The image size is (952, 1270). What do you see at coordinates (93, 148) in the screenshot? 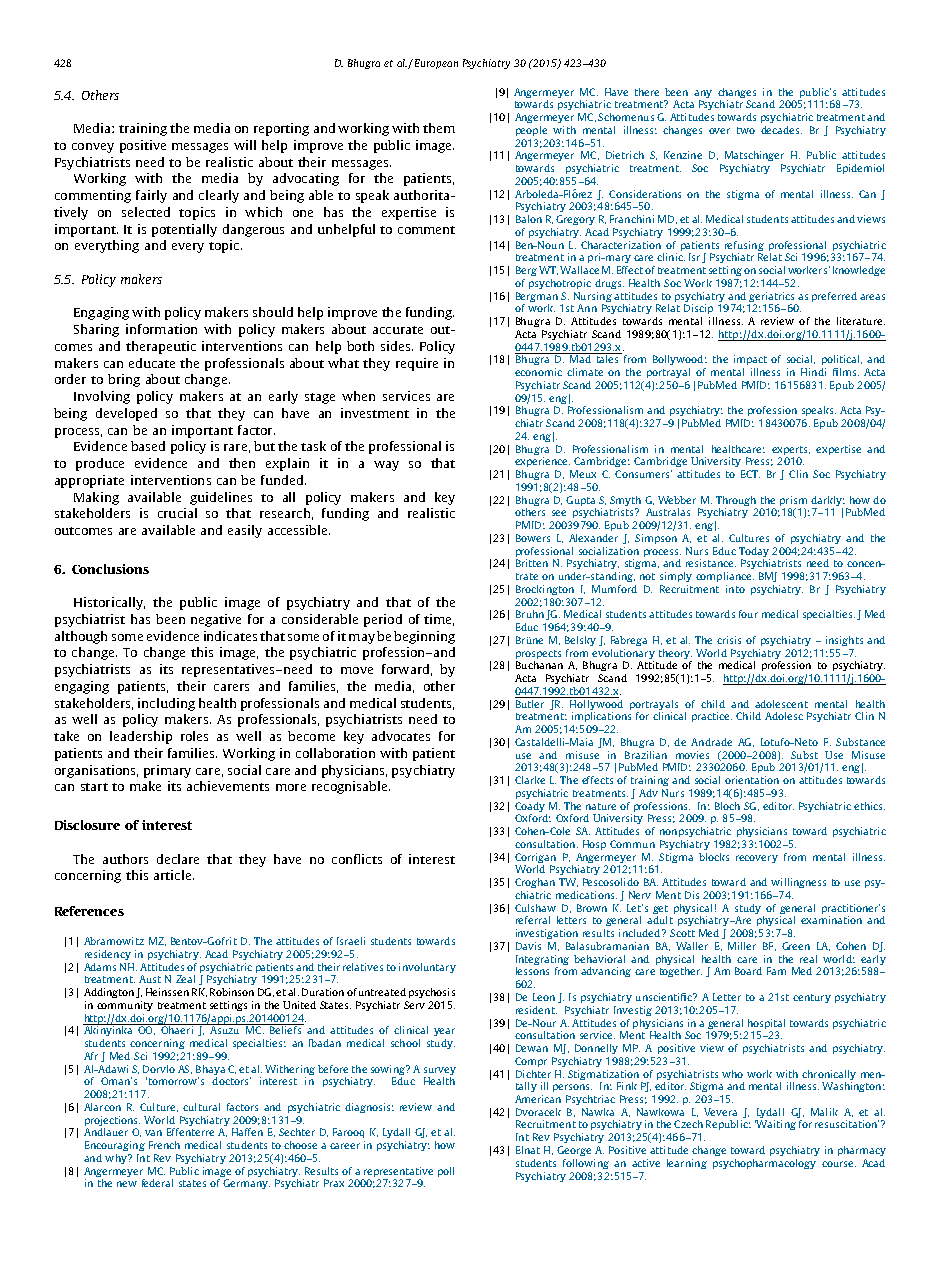
I see `convey` at bounding box center [93, 148].
